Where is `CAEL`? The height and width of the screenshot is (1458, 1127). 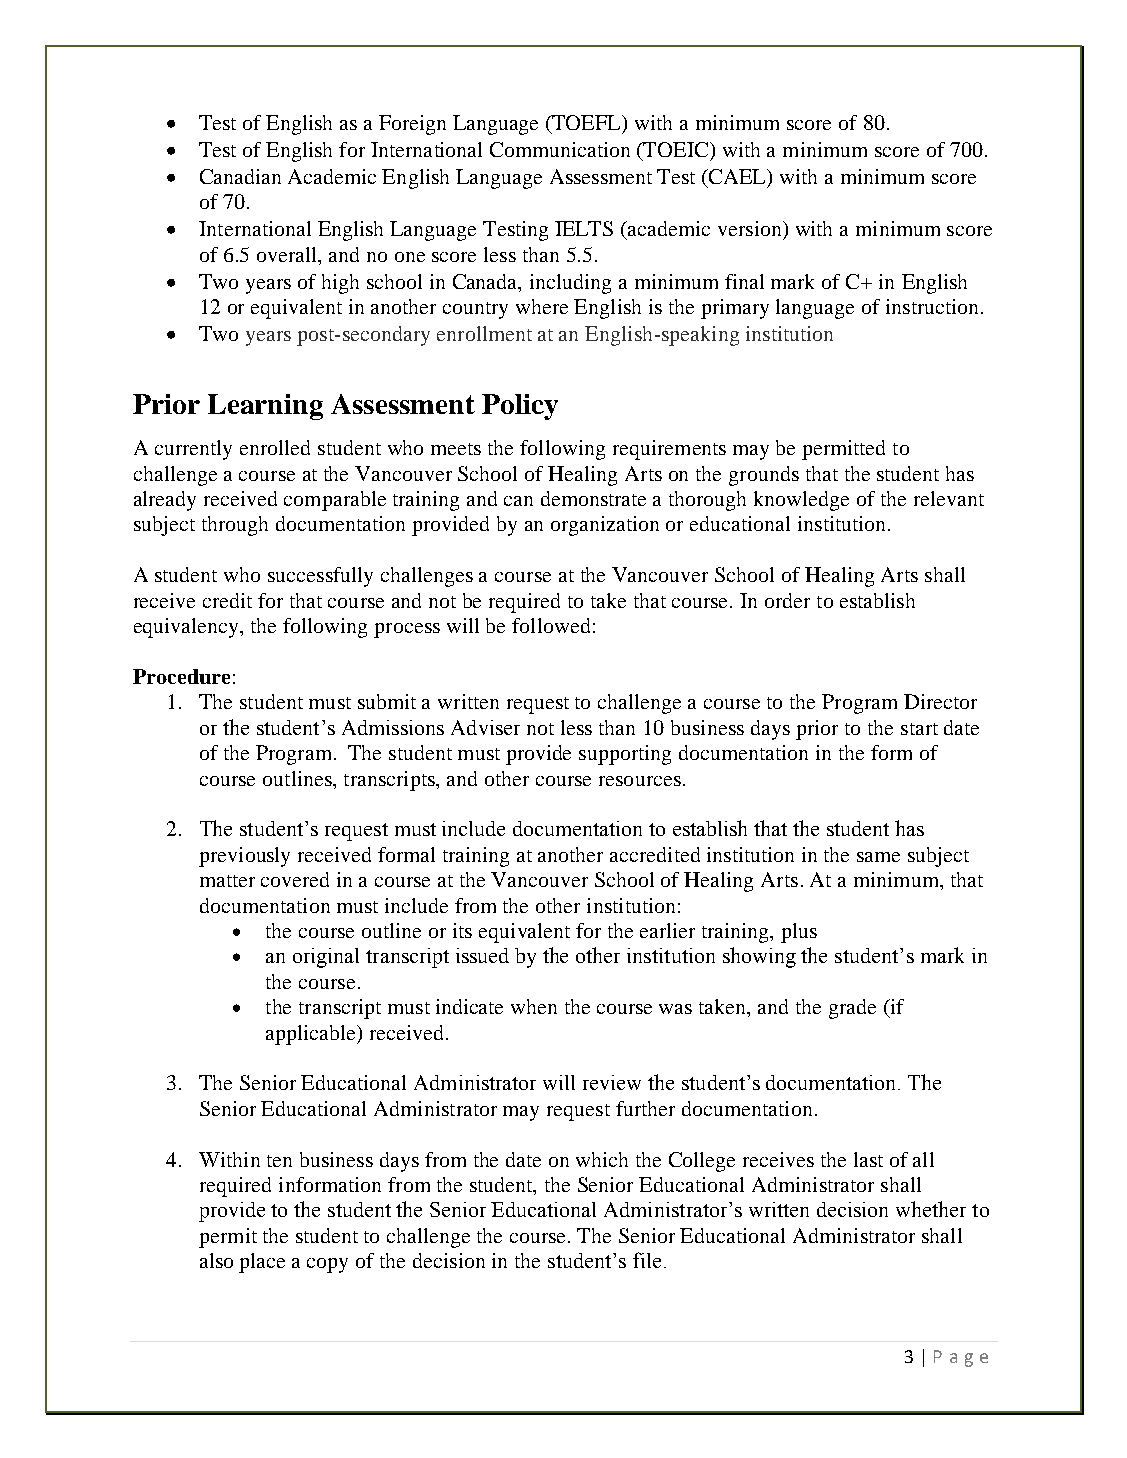 CAEL is located at coordinates (738, 178).
